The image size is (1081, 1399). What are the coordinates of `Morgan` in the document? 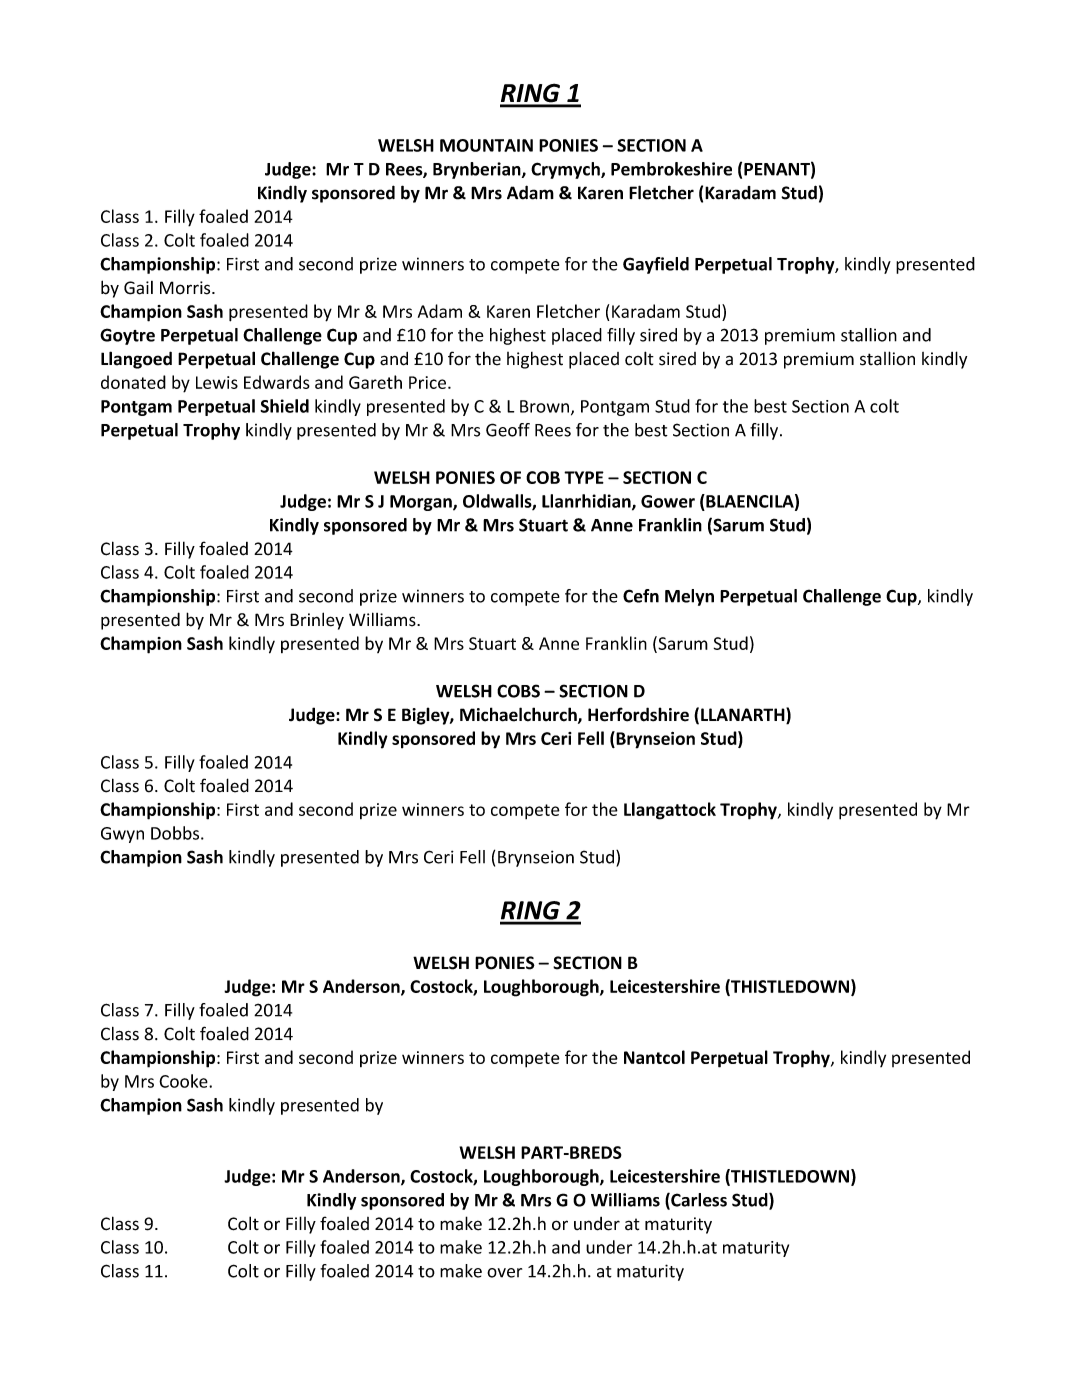 It's located at (422, 503).
